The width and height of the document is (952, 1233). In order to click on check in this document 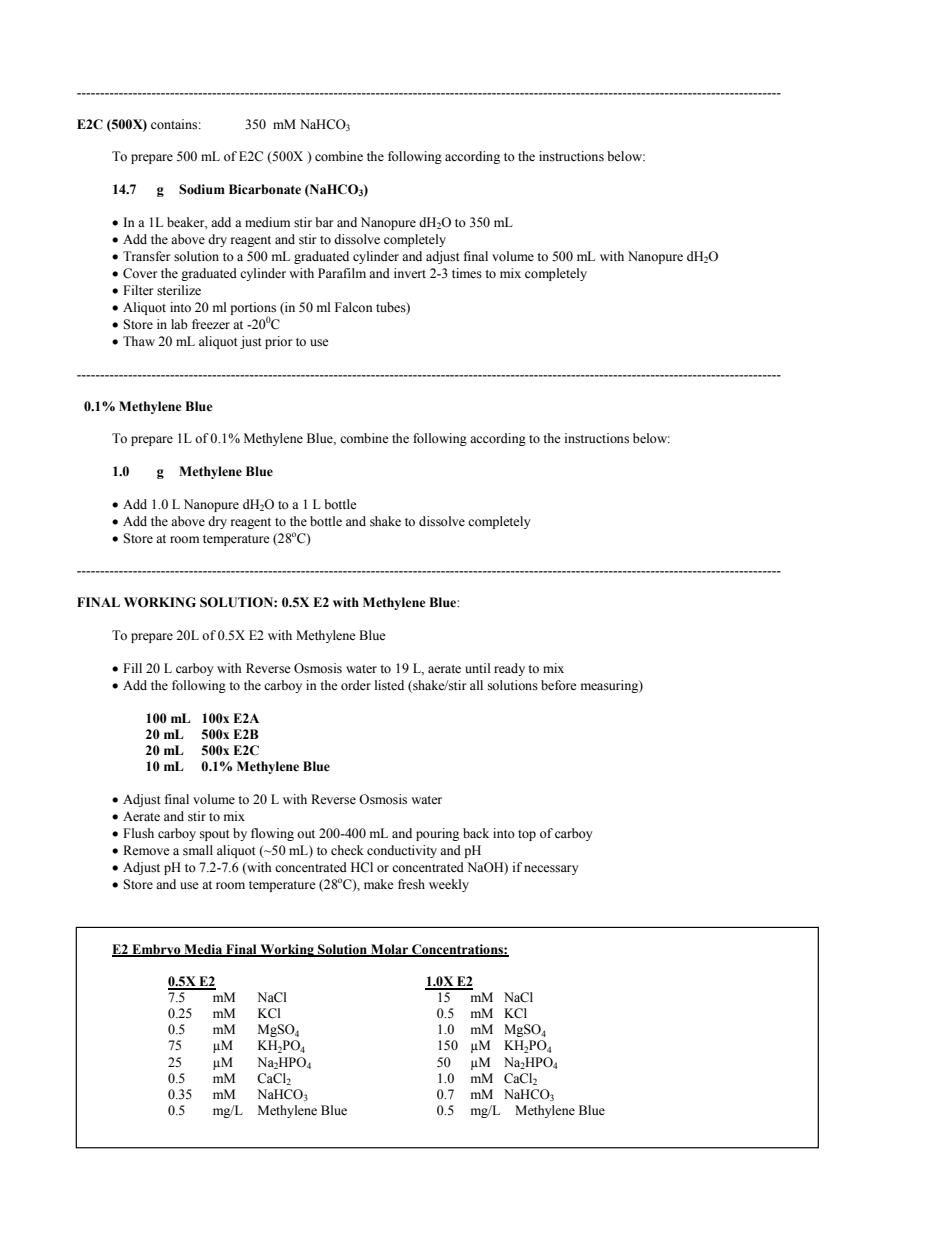, I will do `click(347, 850)`.
